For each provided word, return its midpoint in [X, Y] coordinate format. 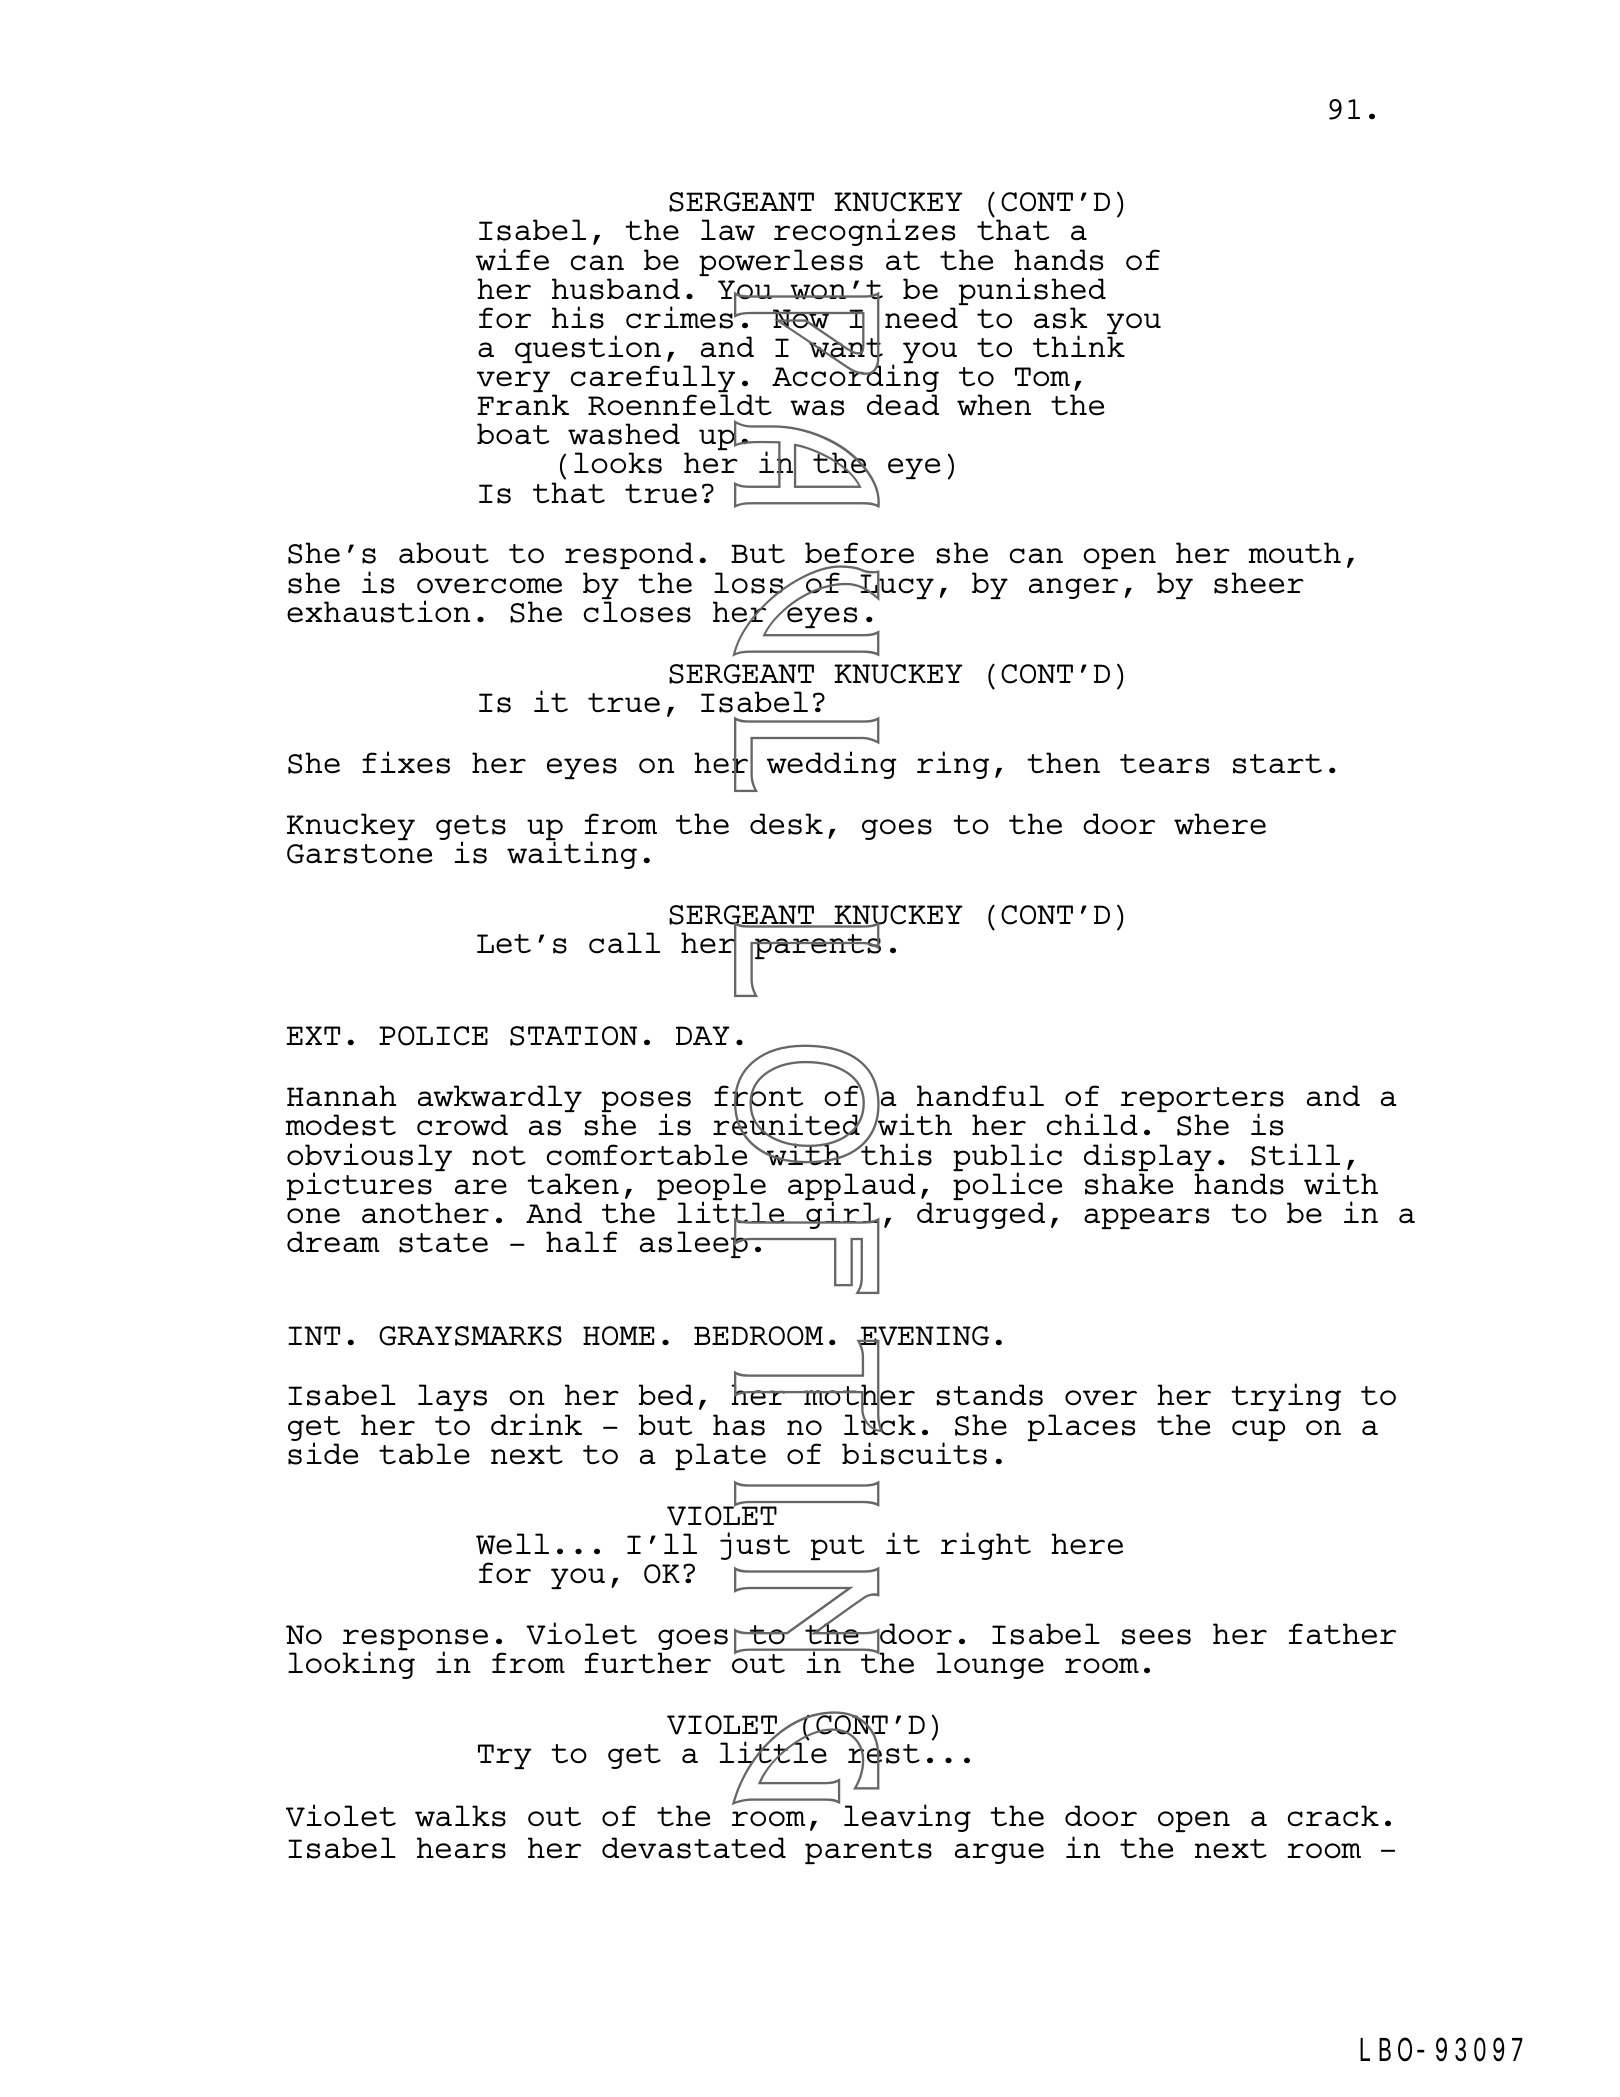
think [1079, 345]
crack [1333, 1816]
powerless [781, 262]
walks [460, 1816]
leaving [907, 1818]
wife [512, 259]
